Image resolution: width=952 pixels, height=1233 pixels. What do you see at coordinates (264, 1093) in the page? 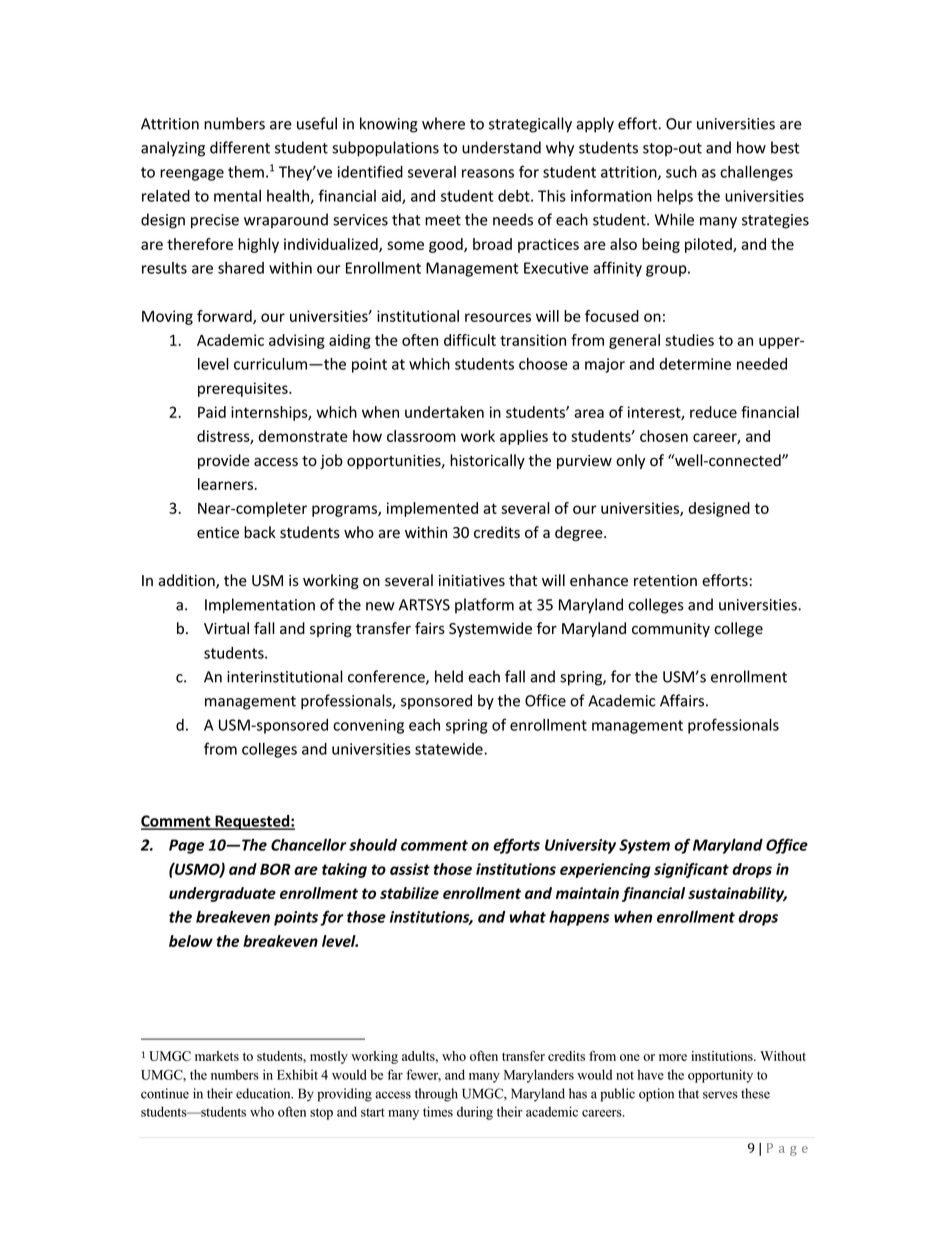
I see `education` at bounding box center [264, 1093].
